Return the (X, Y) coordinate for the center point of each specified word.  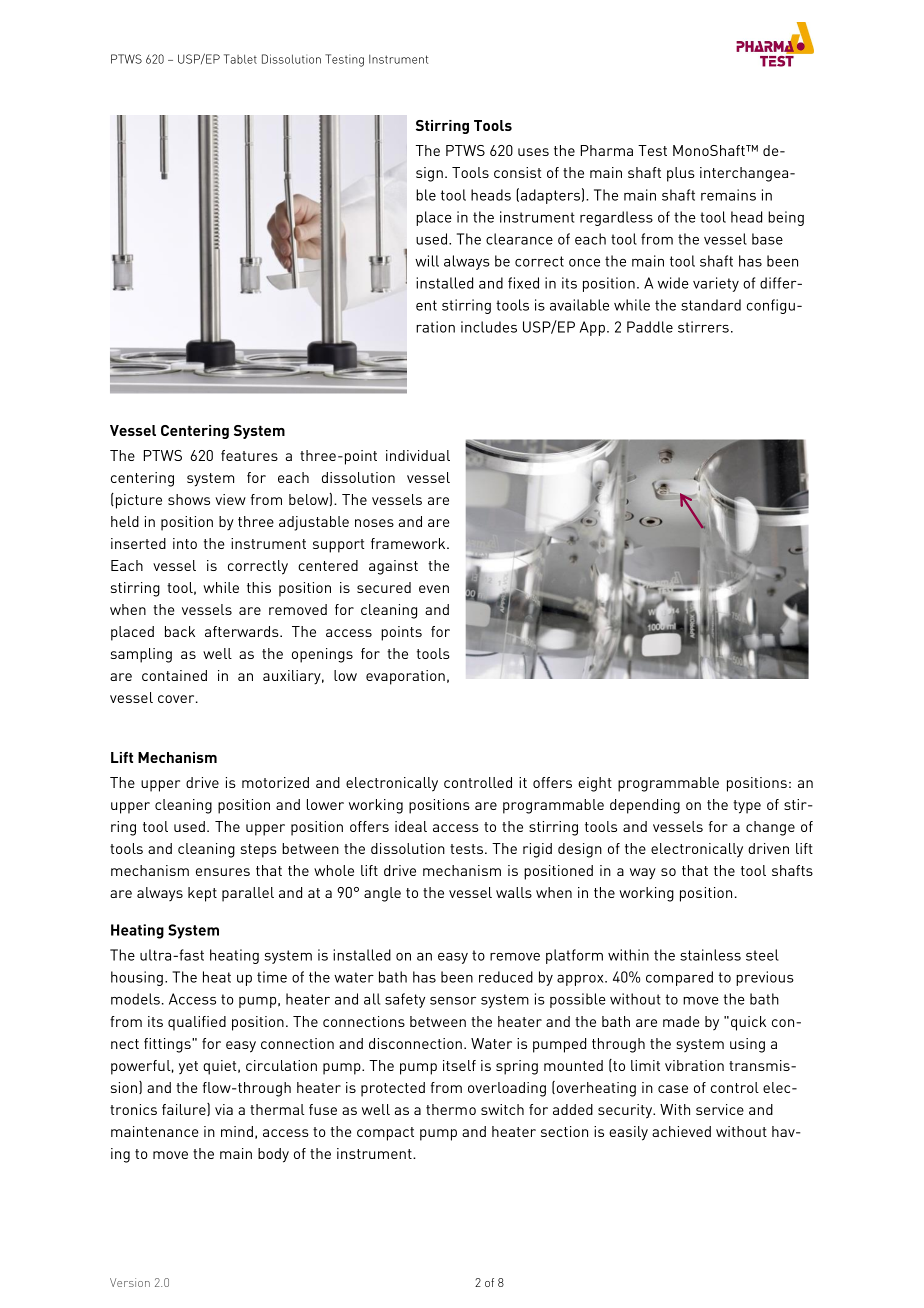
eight (595, 784)
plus (681, 174)
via (224, 1109)
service (720, 1109)
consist (517, 172)
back (180, 631)
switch (502, 1109)
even (434, 589)
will (427, 261)
